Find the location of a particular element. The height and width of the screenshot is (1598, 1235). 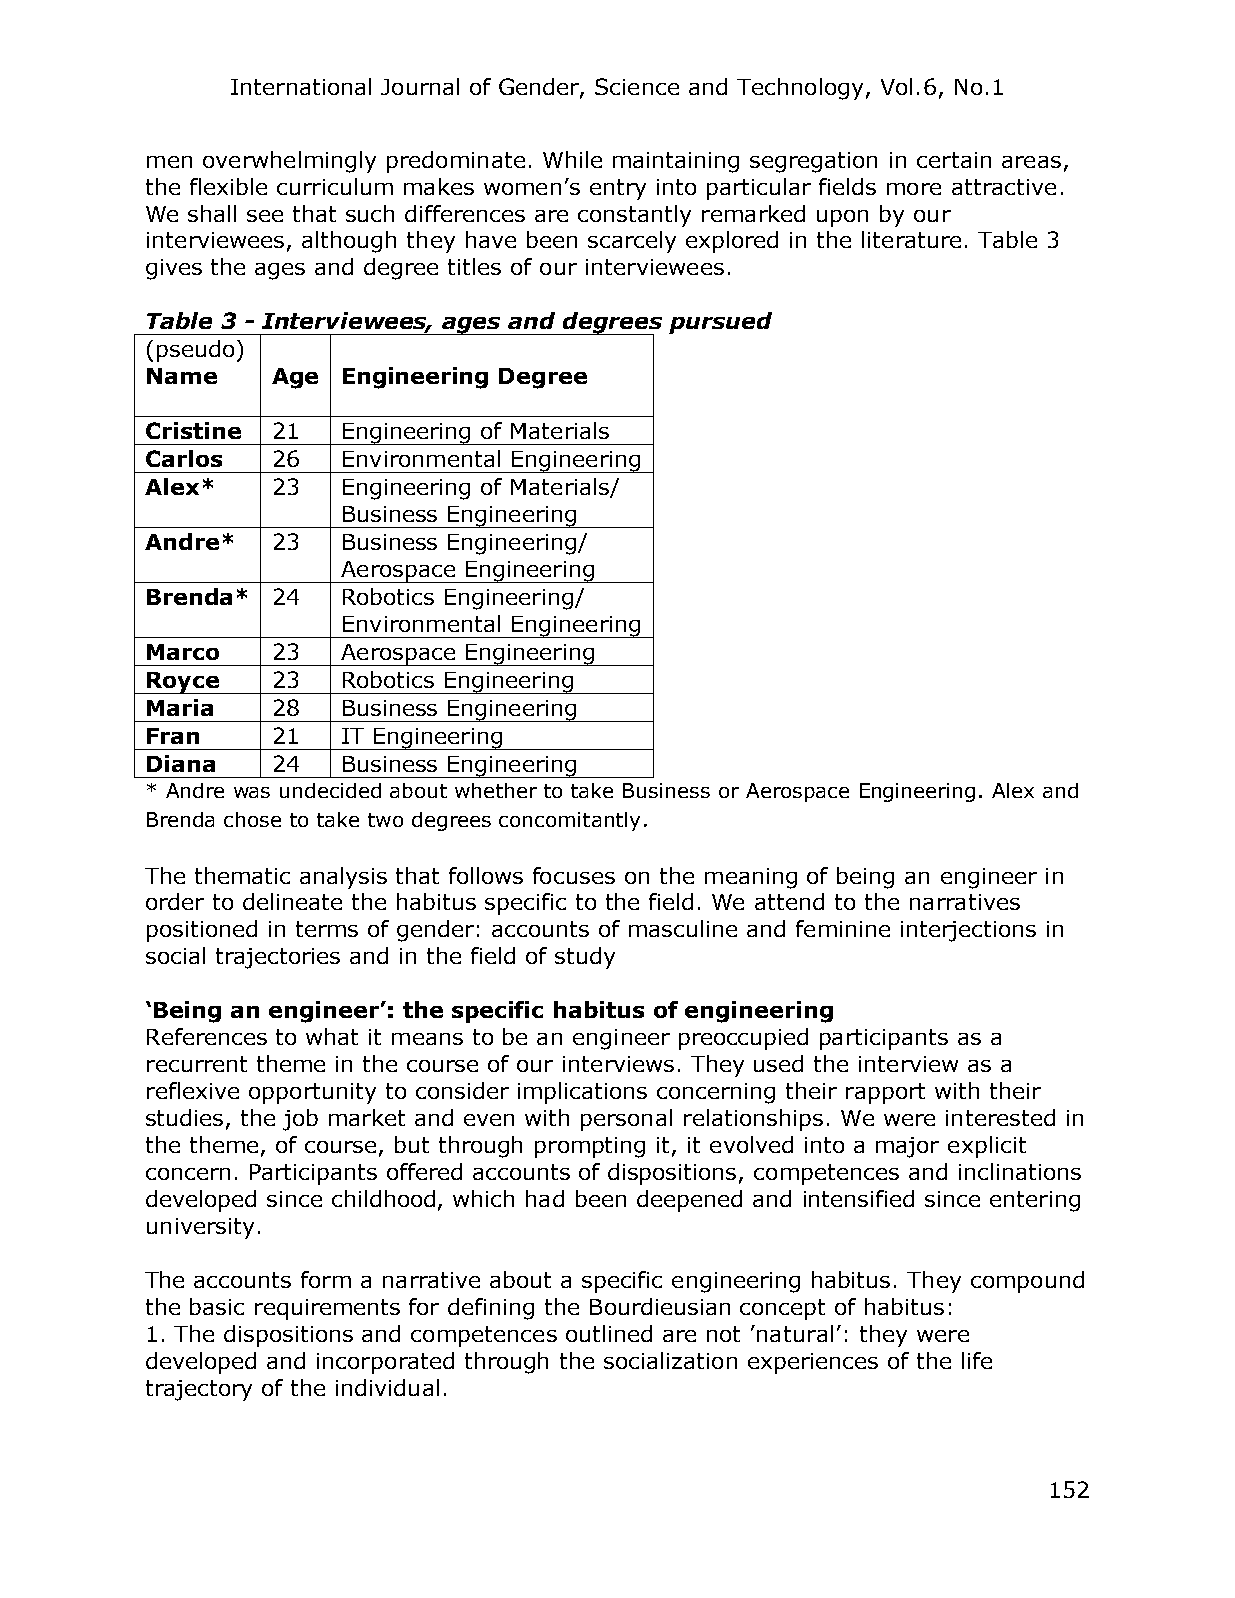

overwhelmingly is located at coordinates (289, 162).
